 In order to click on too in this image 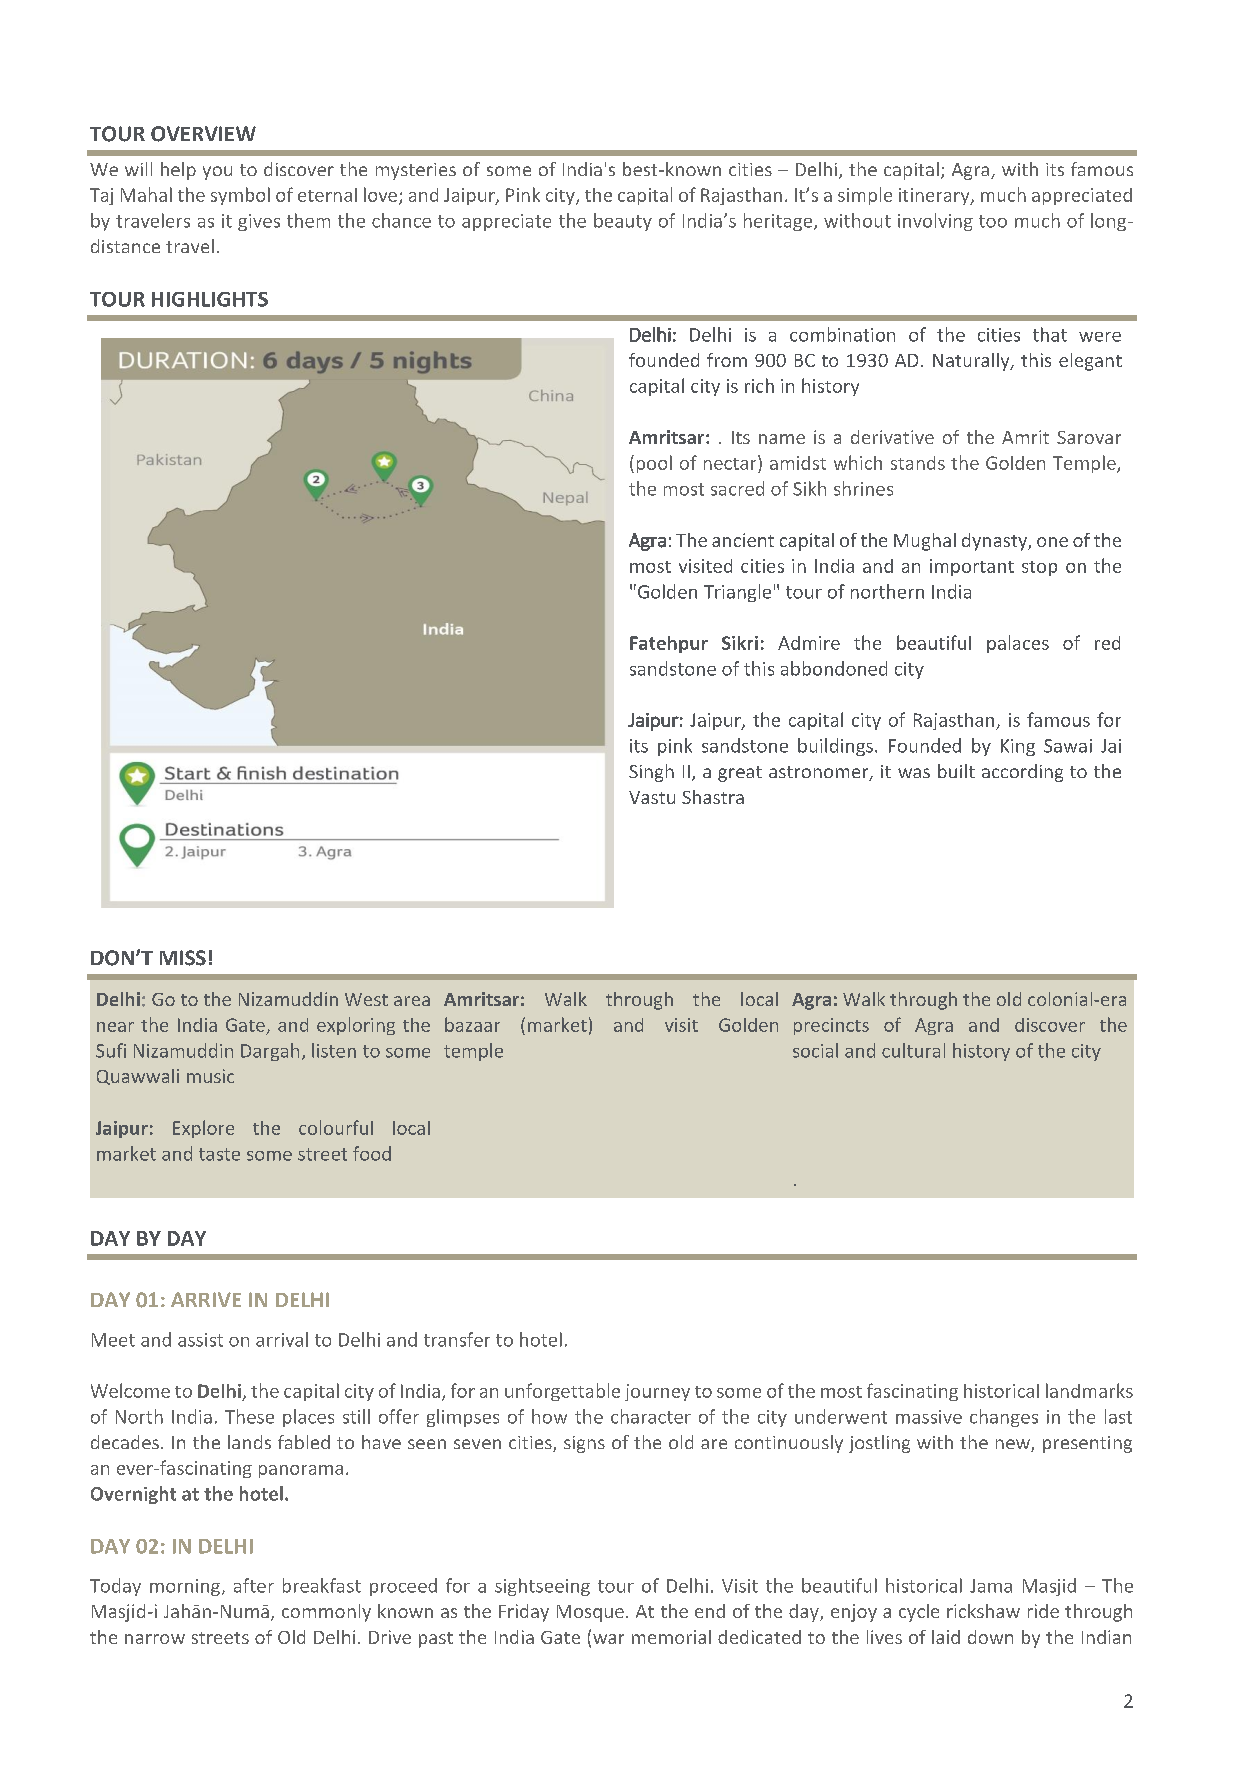, I will do `click(993, 221)`.
